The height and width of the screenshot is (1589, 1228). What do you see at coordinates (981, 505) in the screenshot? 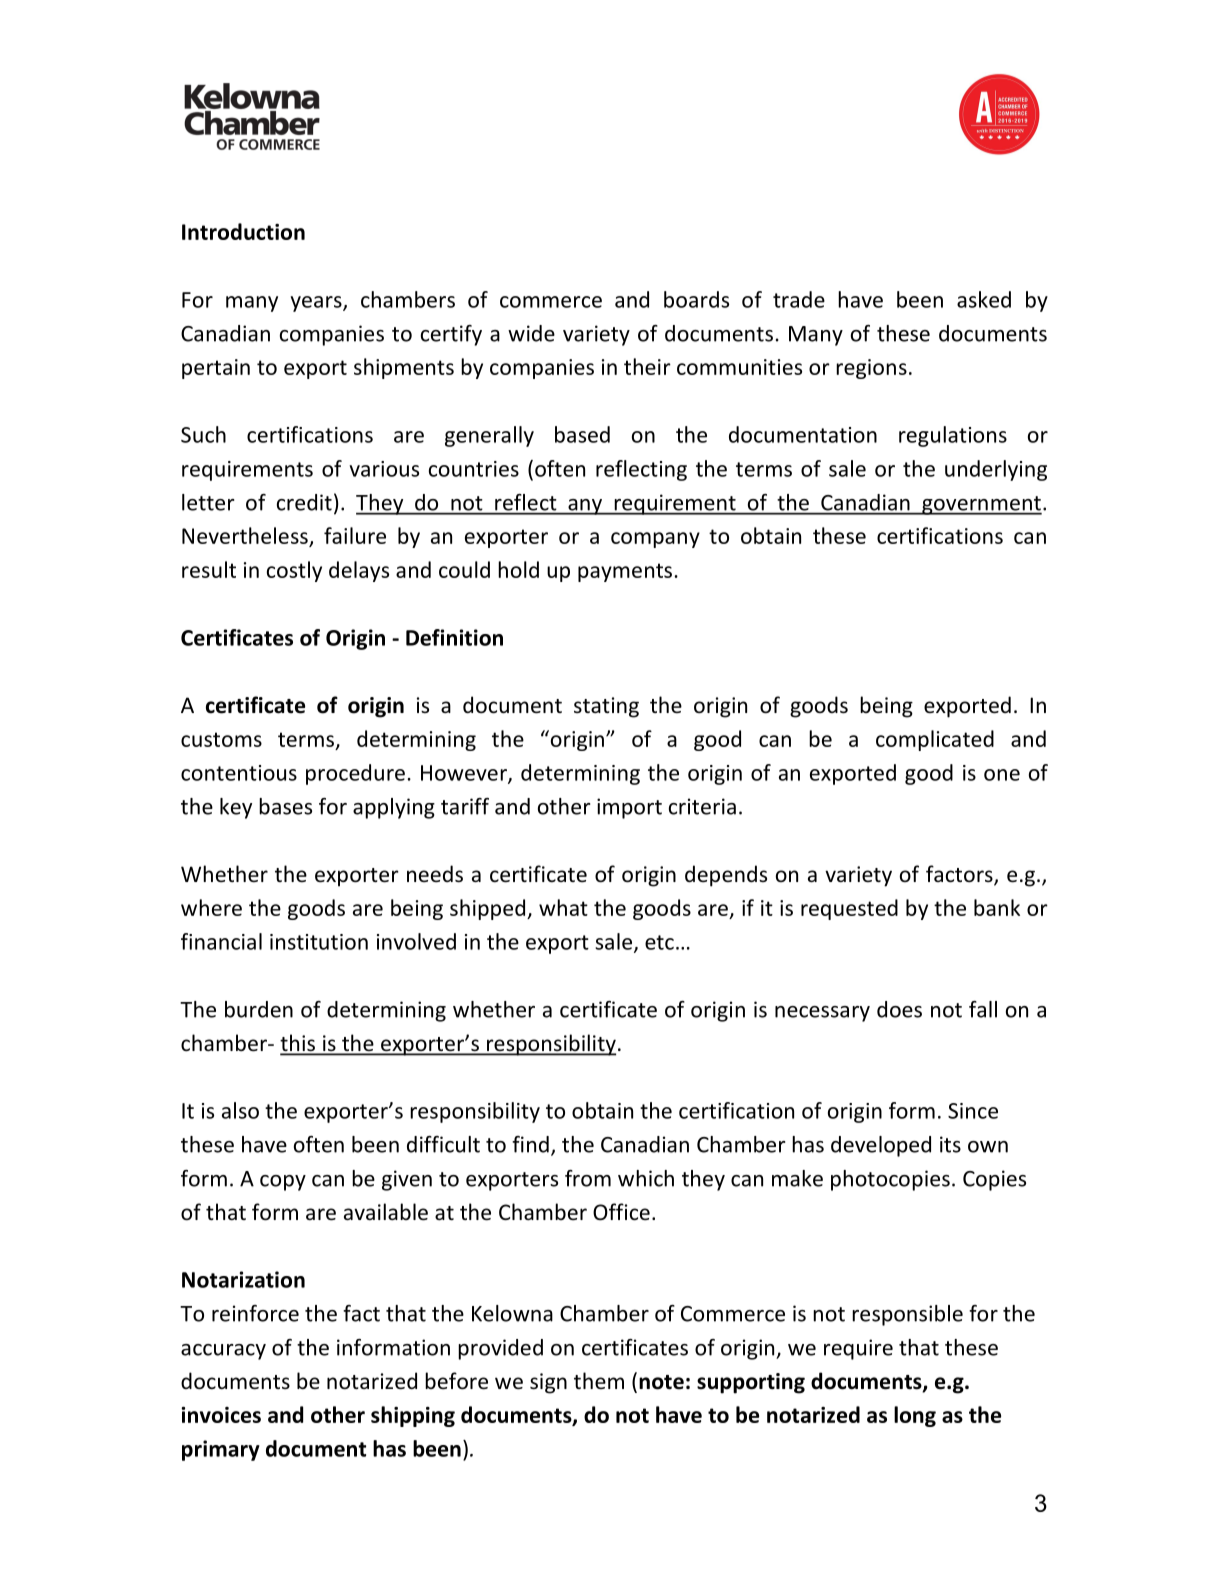
I see `government` at bounding box center [981, 505].
